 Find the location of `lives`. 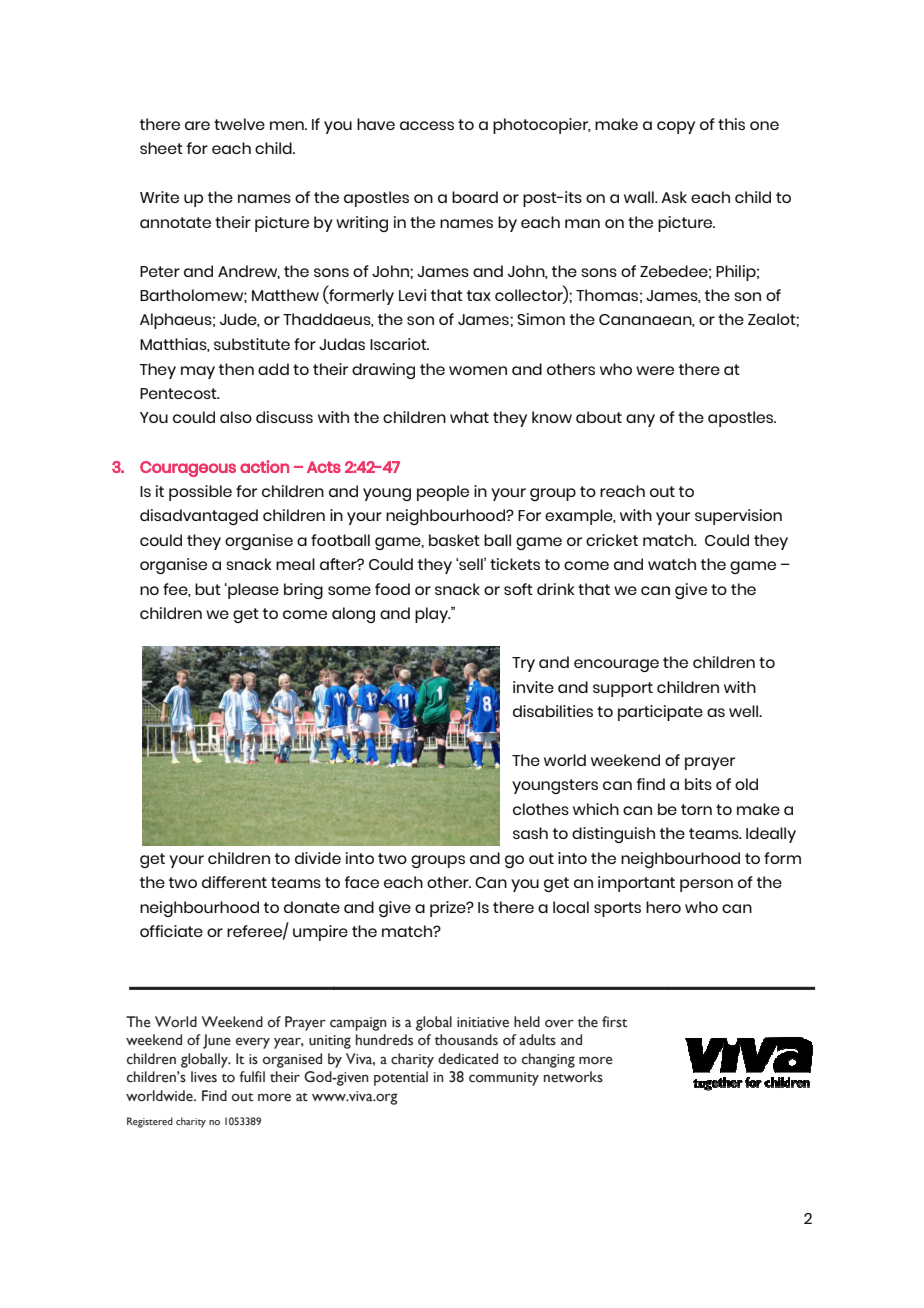

lives is located at coordinates (204, 1077).
